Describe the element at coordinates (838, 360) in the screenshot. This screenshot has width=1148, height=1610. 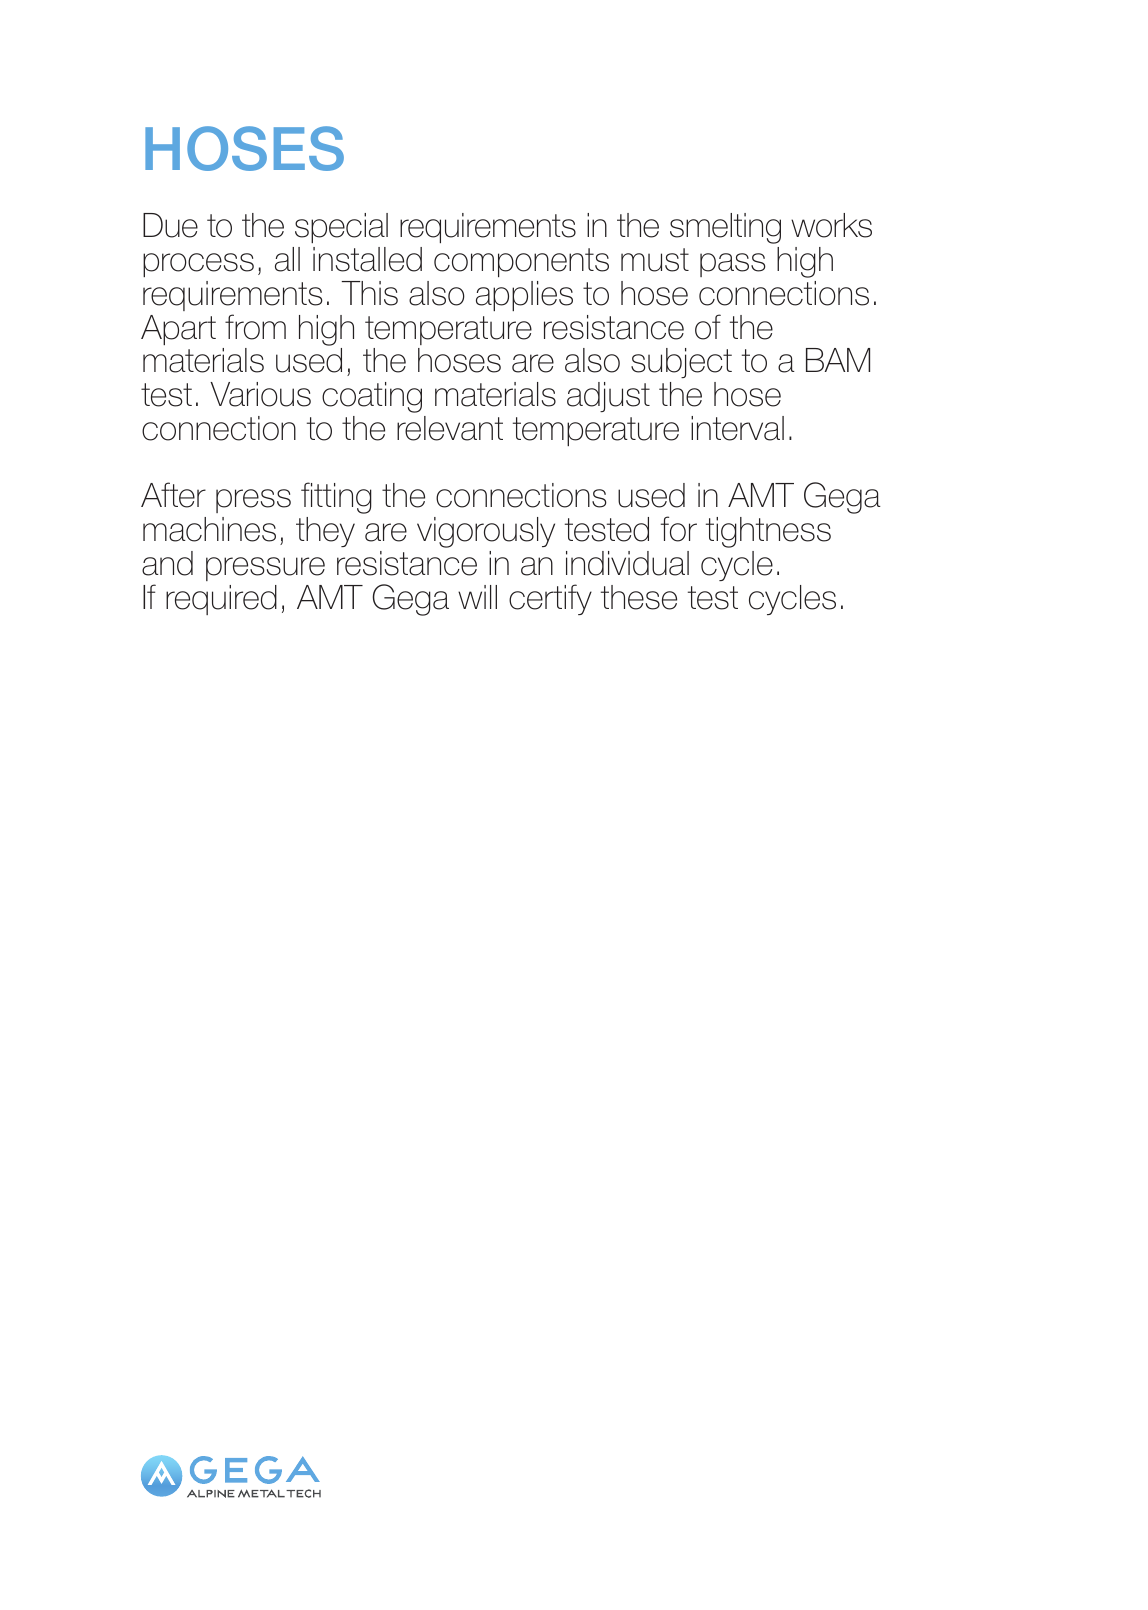
I see `BAM` at that location.
